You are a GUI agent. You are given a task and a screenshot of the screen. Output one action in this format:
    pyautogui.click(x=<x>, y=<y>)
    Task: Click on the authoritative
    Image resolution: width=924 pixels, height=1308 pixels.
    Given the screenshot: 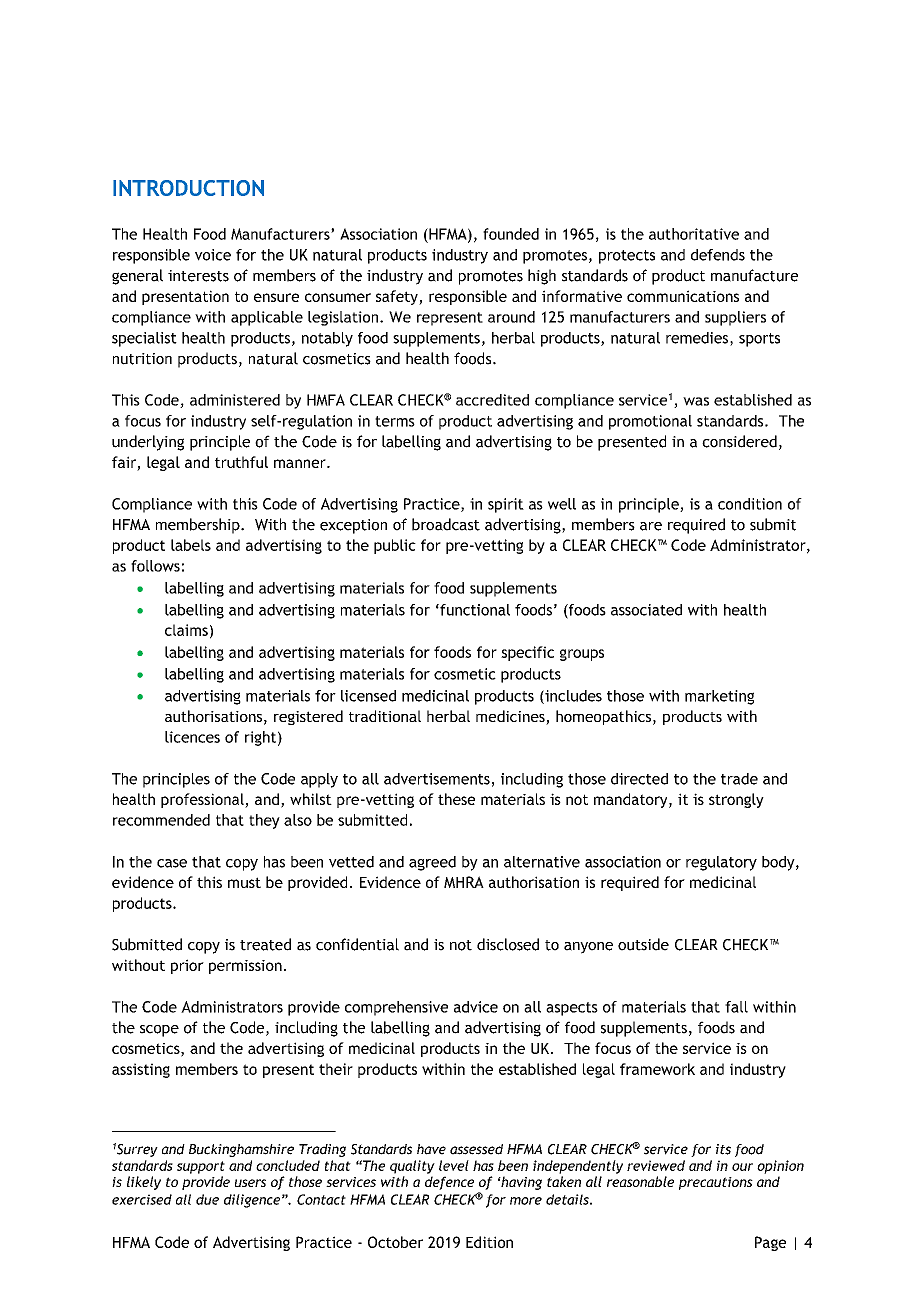 What is the action you would take?
    pyautogui.click(x=694, y=234)
